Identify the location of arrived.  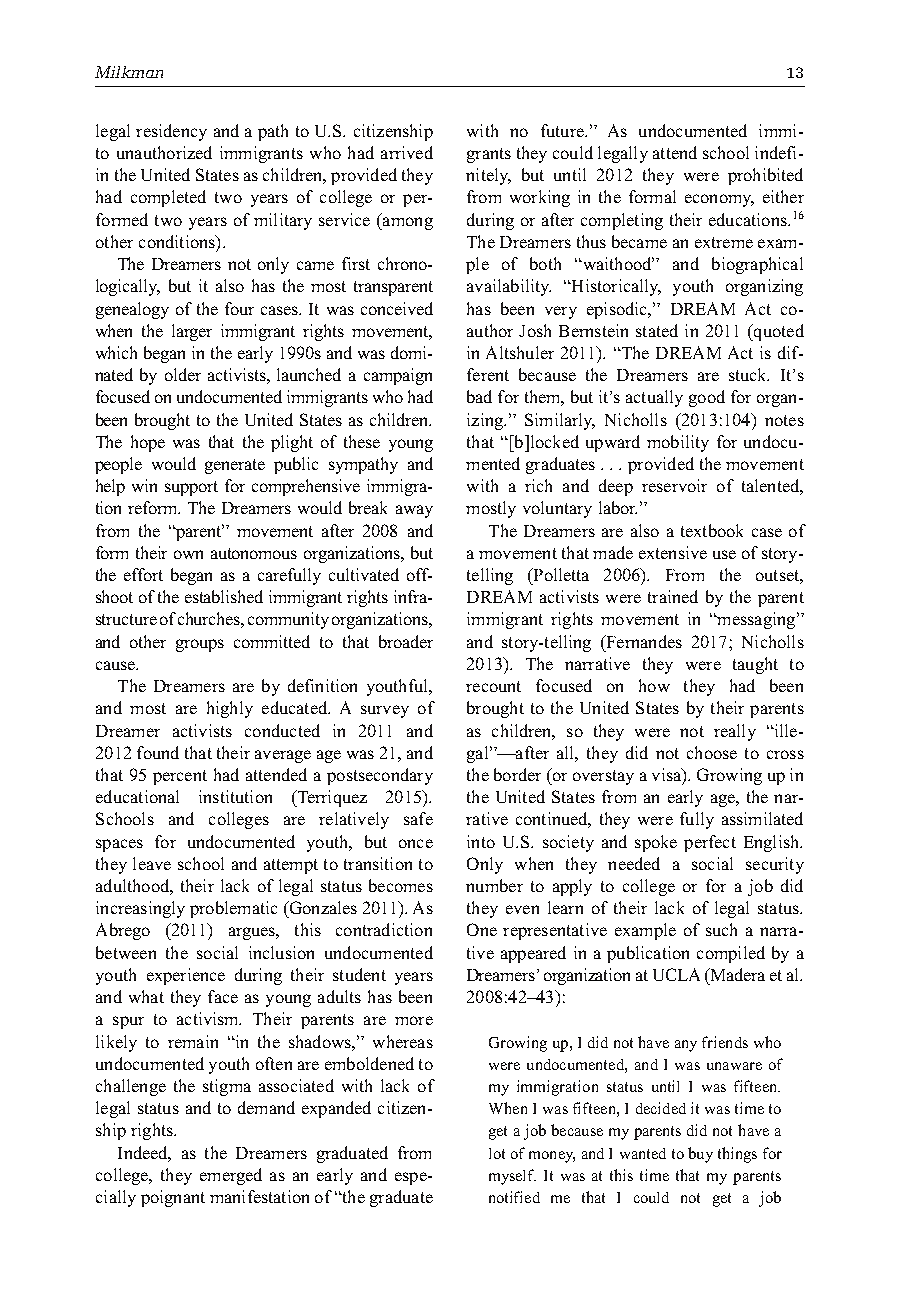
(407, 152).
